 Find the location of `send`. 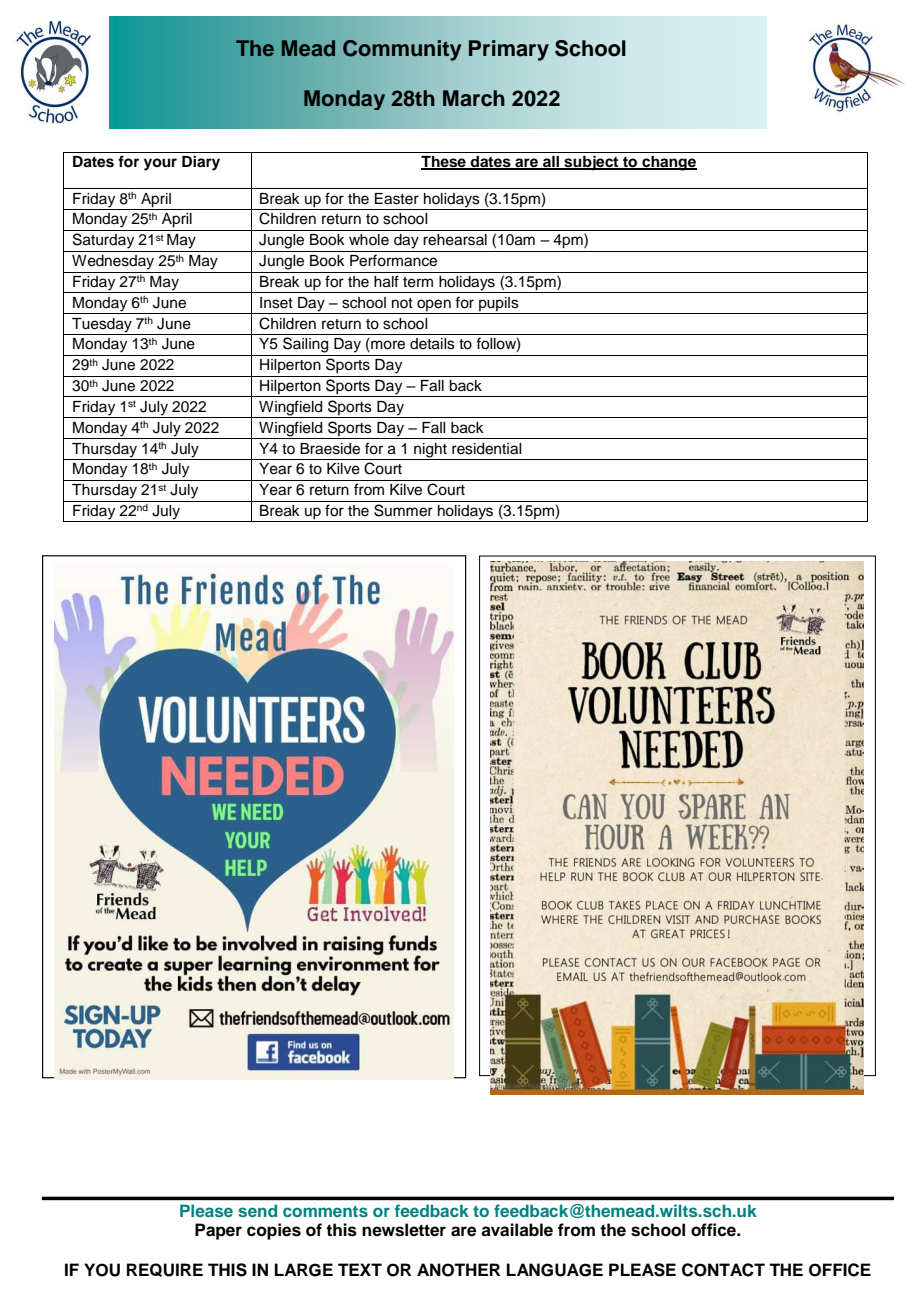

send is located at coordinates (257, 1210).
